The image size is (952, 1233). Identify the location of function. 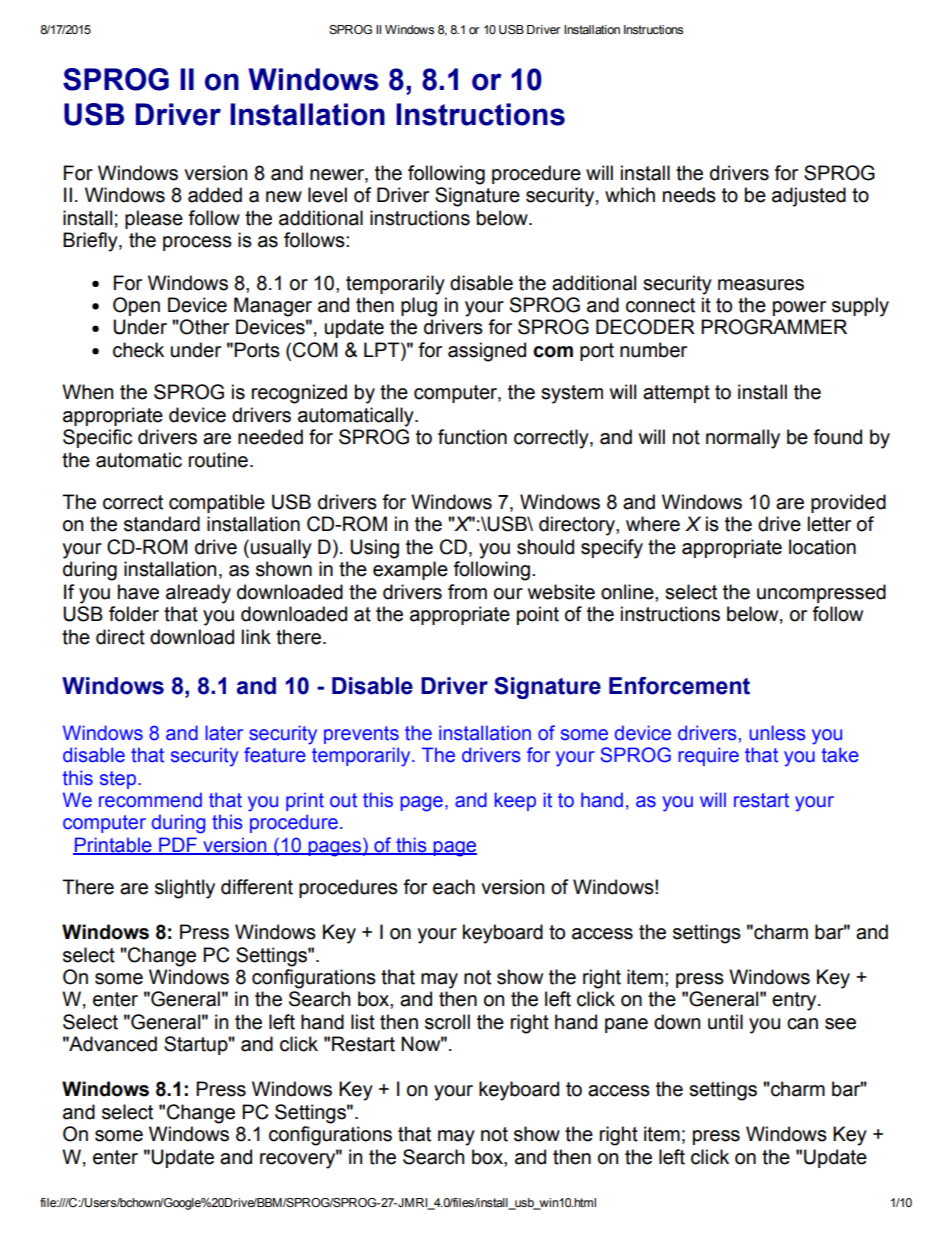
(472, 437).
